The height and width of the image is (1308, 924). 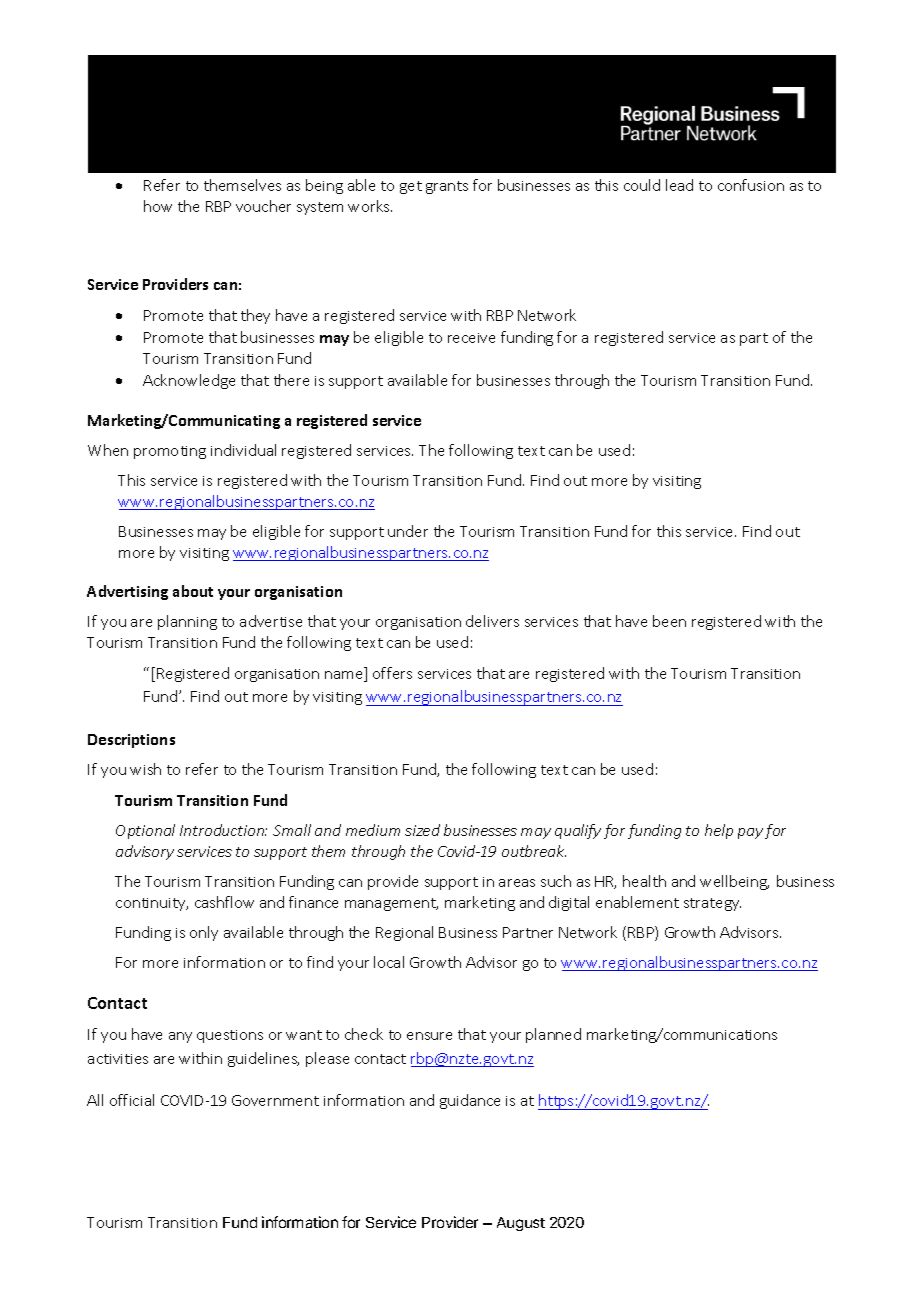 What do you see at coordinates (132, 1100) in the image?
I see `official` at bounding box center [132, 1100].
